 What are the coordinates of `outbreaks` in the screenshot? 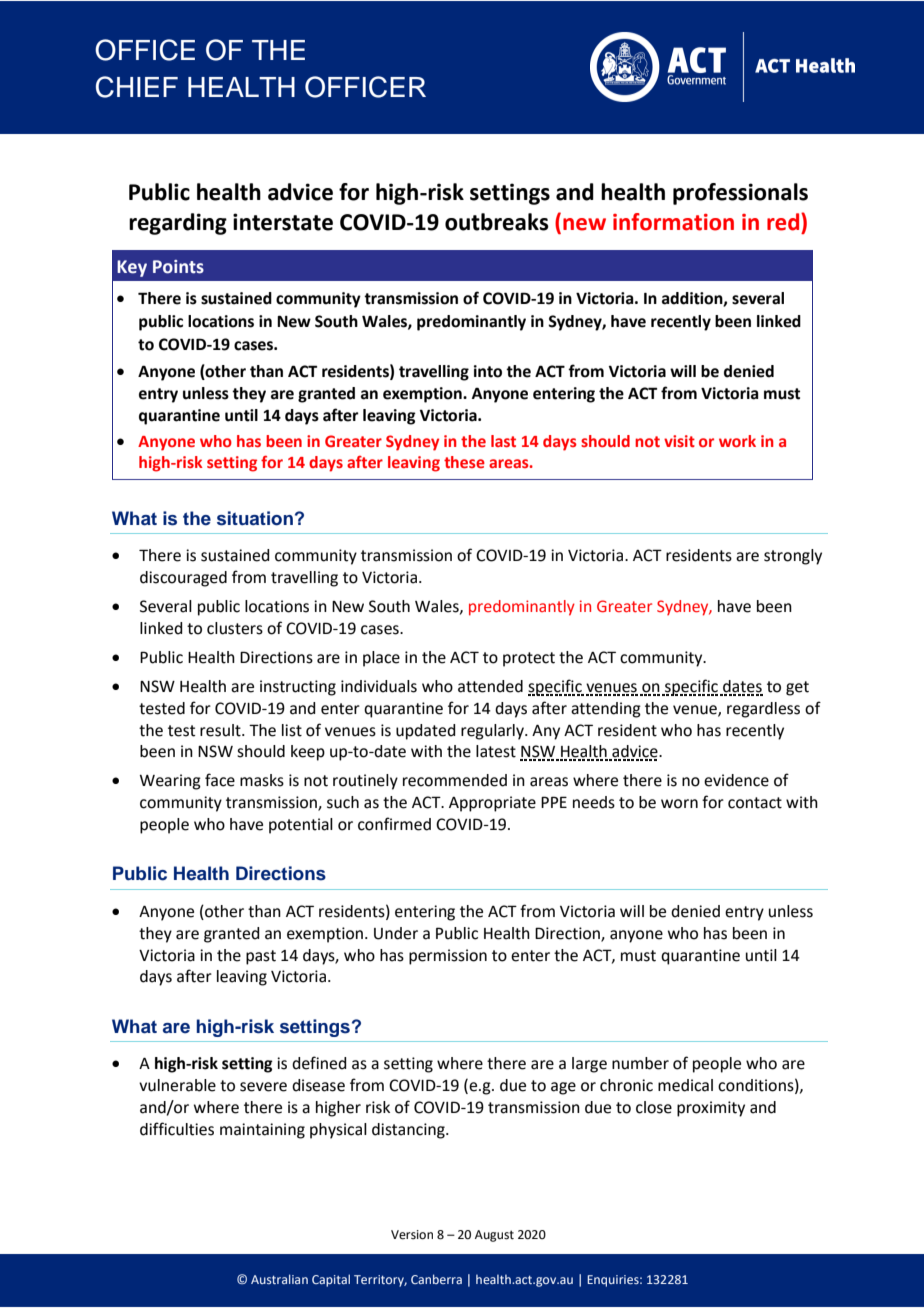 It's located at (497, 222).
